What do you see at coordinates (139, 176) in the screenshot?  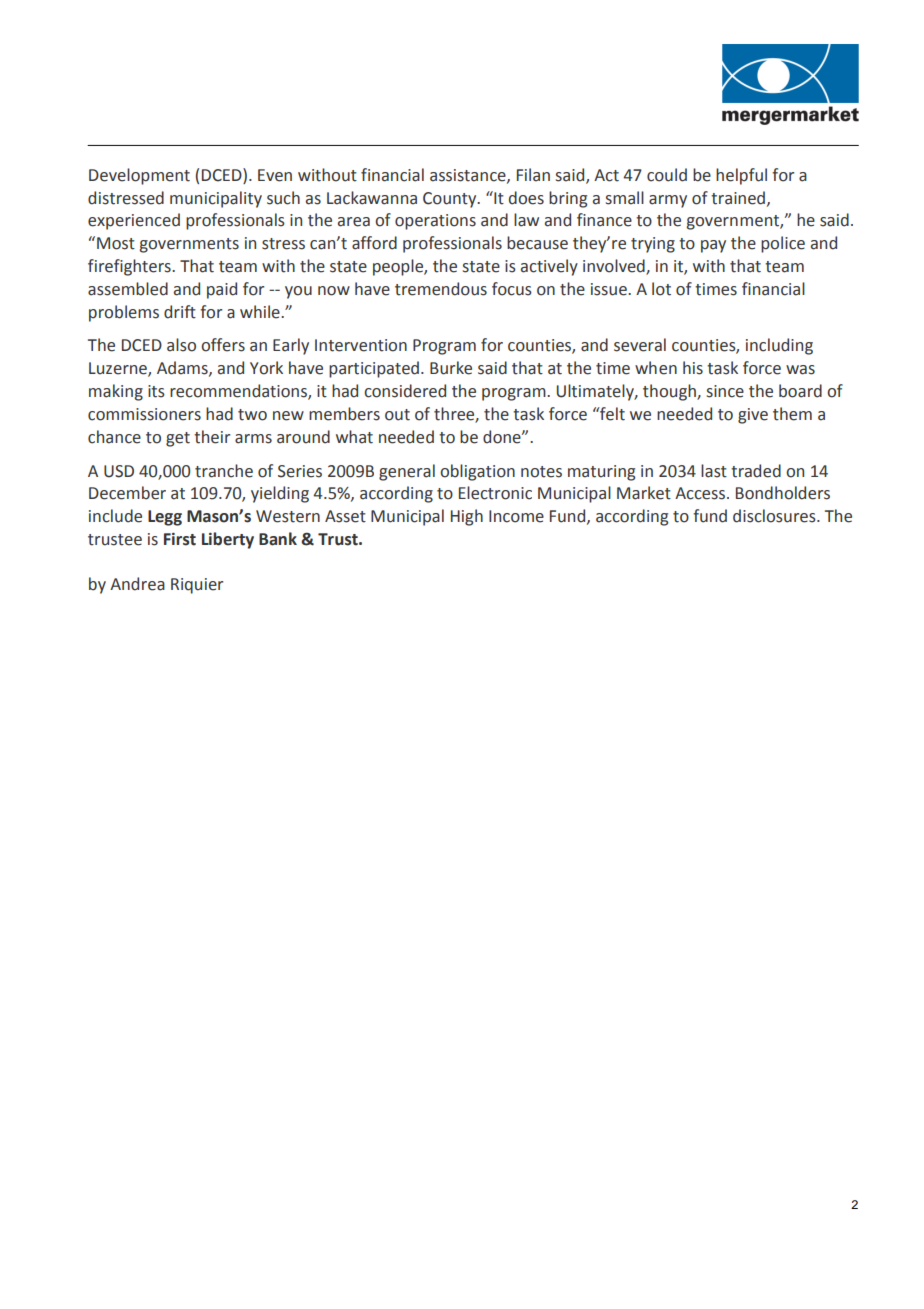 I see `Development` at bounding box center [139, 176].
